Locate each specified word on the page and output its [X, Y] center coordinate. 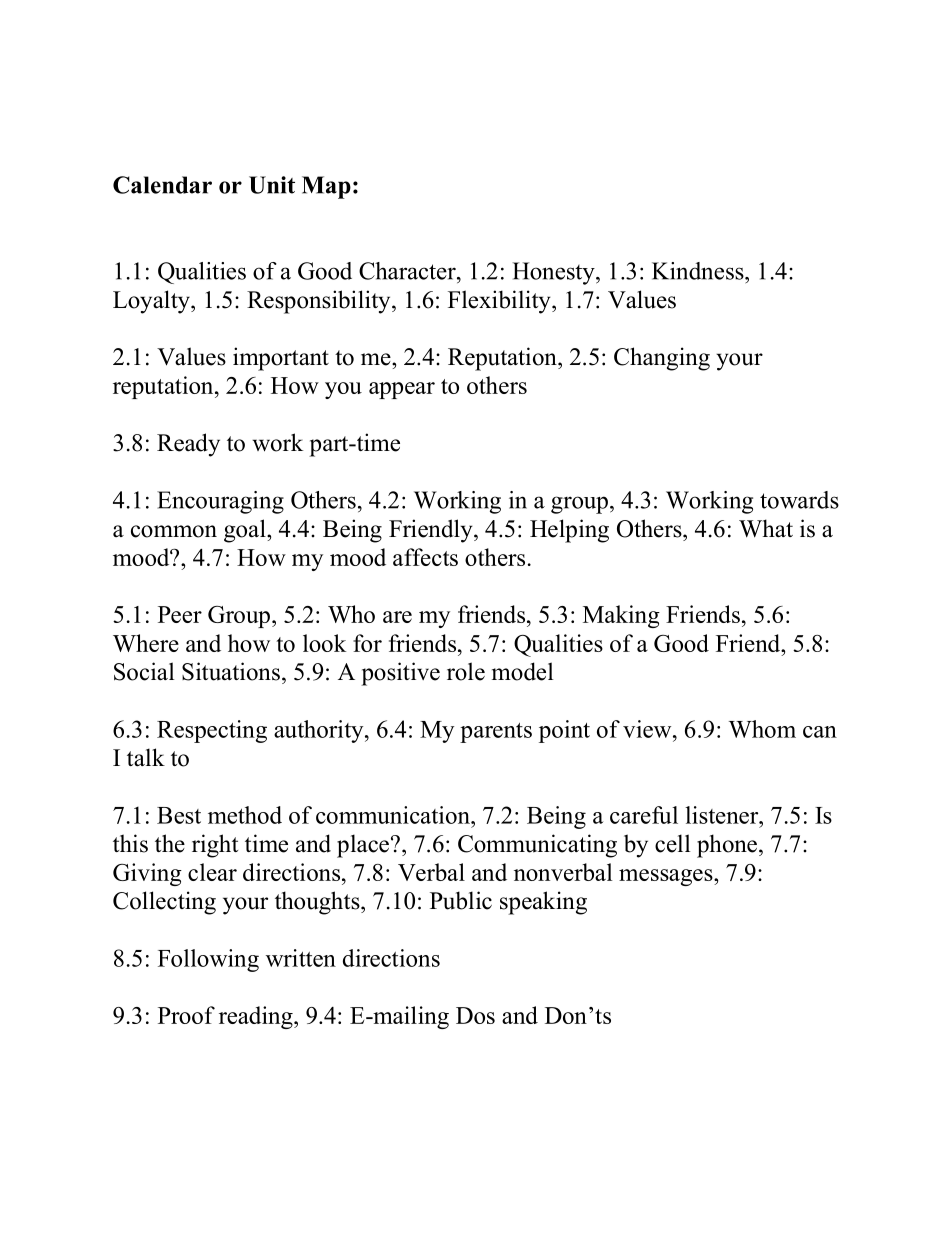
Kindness [699, 271]
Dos [475, 1015]
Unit [272, 185]
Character [408, 271]
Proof [186, 1015]
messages [667, 877]
